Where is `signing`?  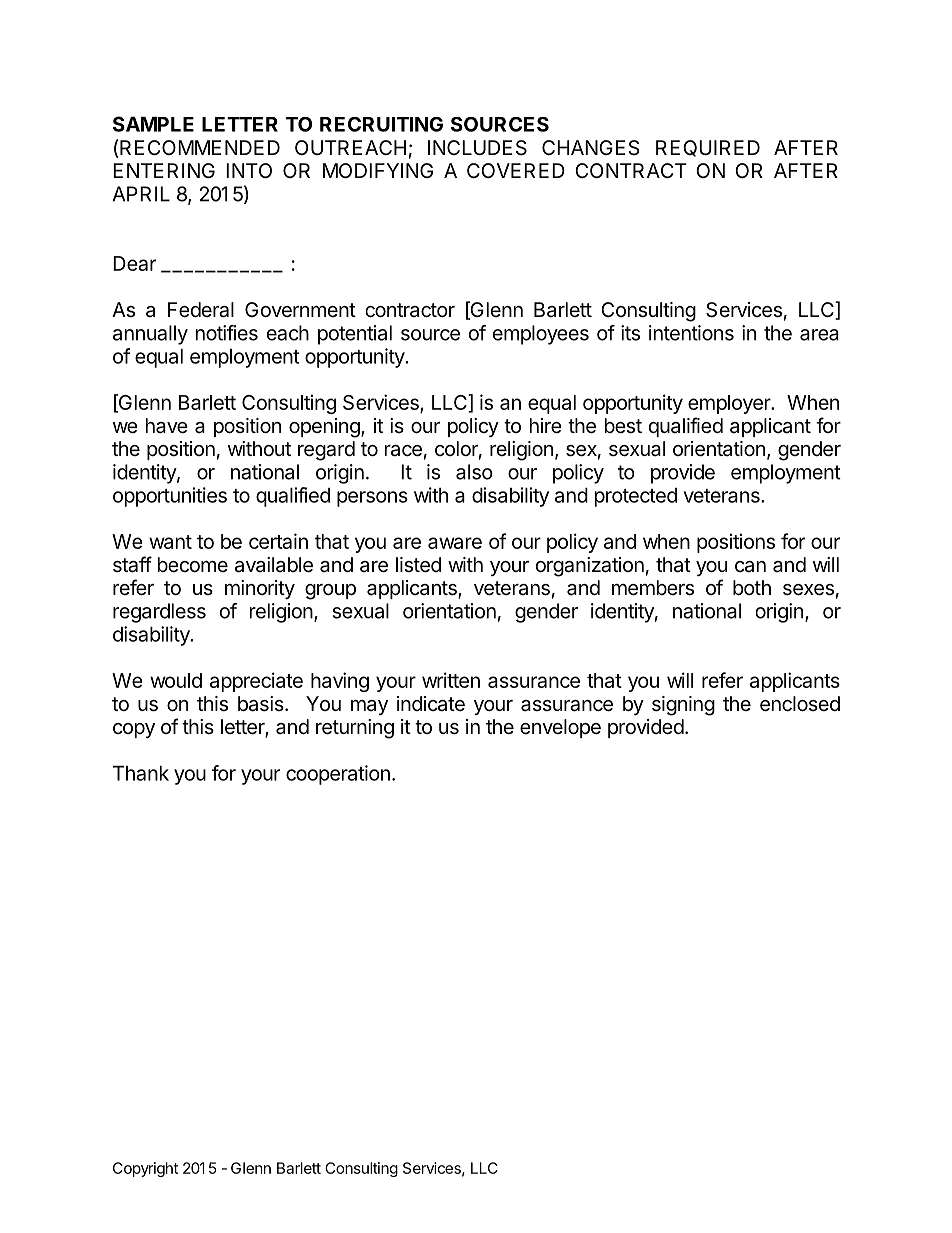 signing is located at coordinates (683, 706).
